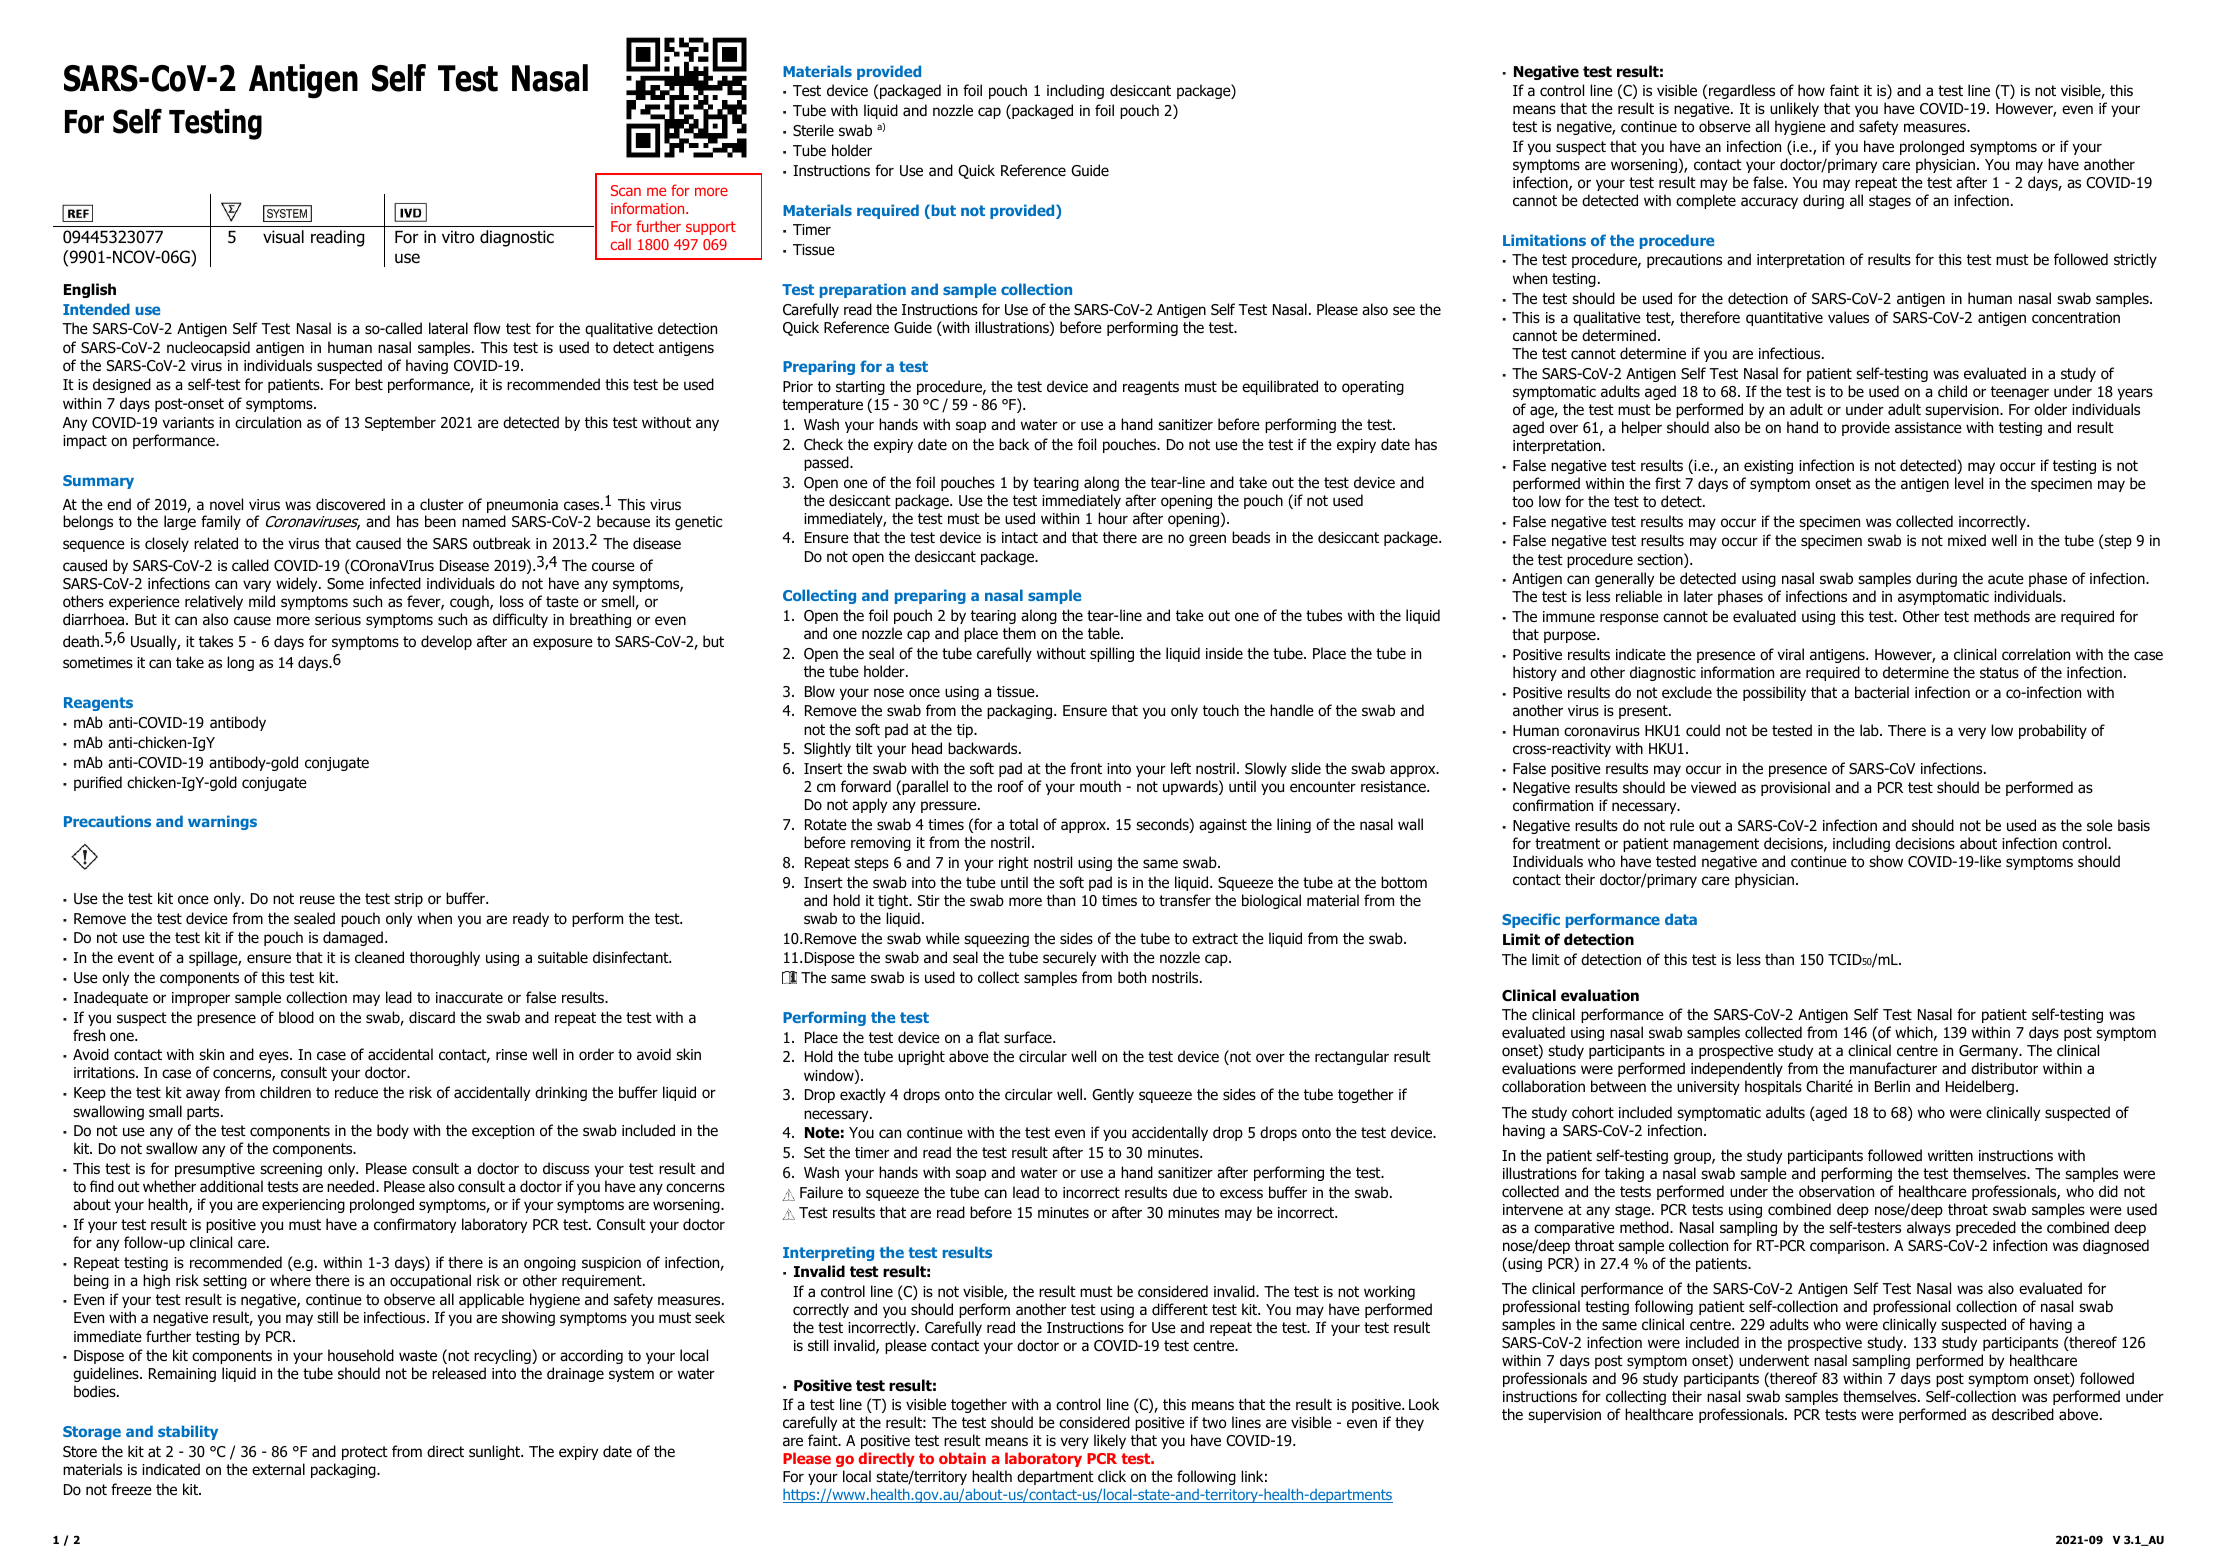  Describe the element at coordinates (1112, 1476) in the screenshot. I see `click` at that location.
